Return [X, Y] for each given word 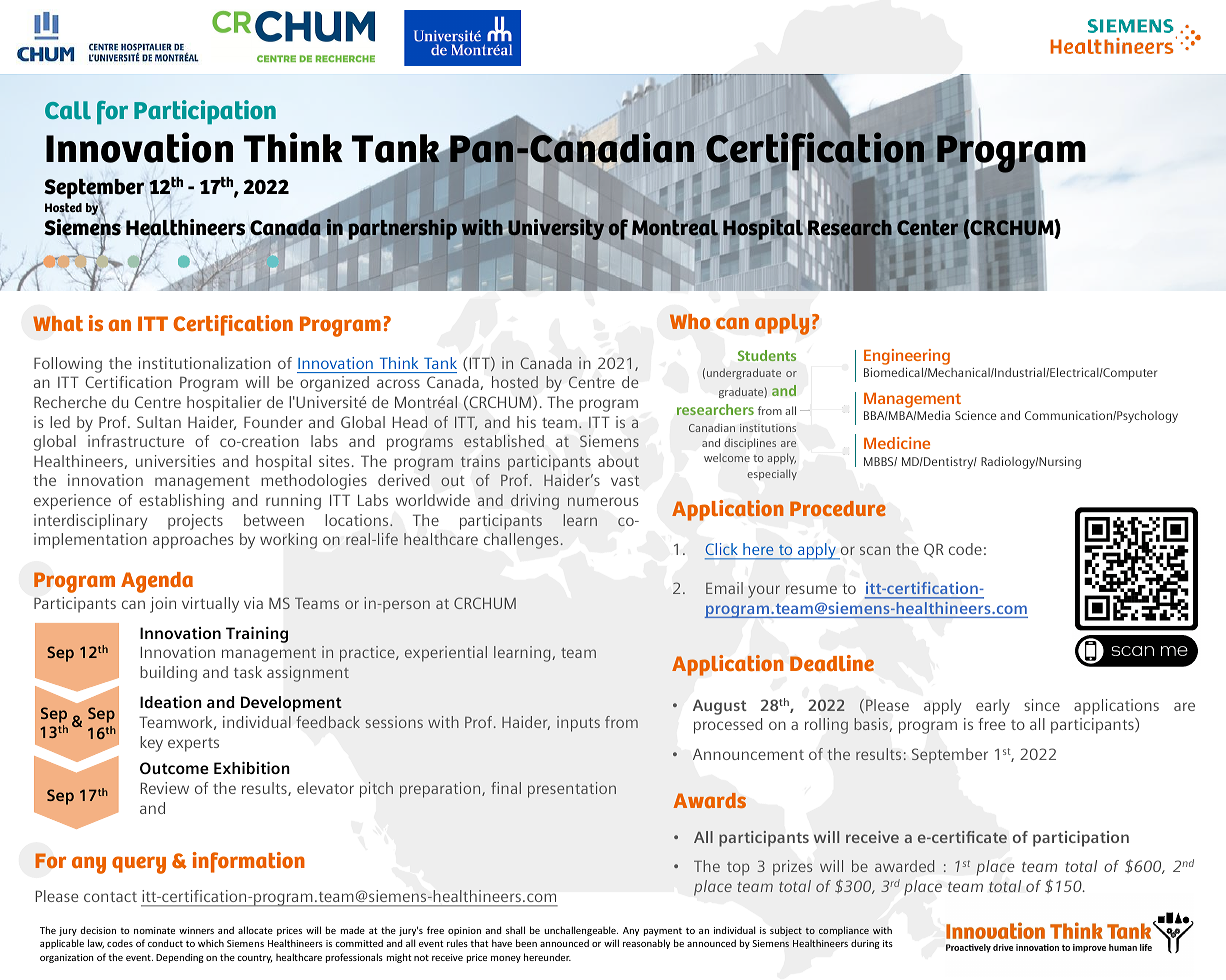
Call [68, 110]
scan [875, 550]
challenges [521, 541]
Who [690, 321]
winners [196, 930]
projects [195, 522]
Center [927, 228]
